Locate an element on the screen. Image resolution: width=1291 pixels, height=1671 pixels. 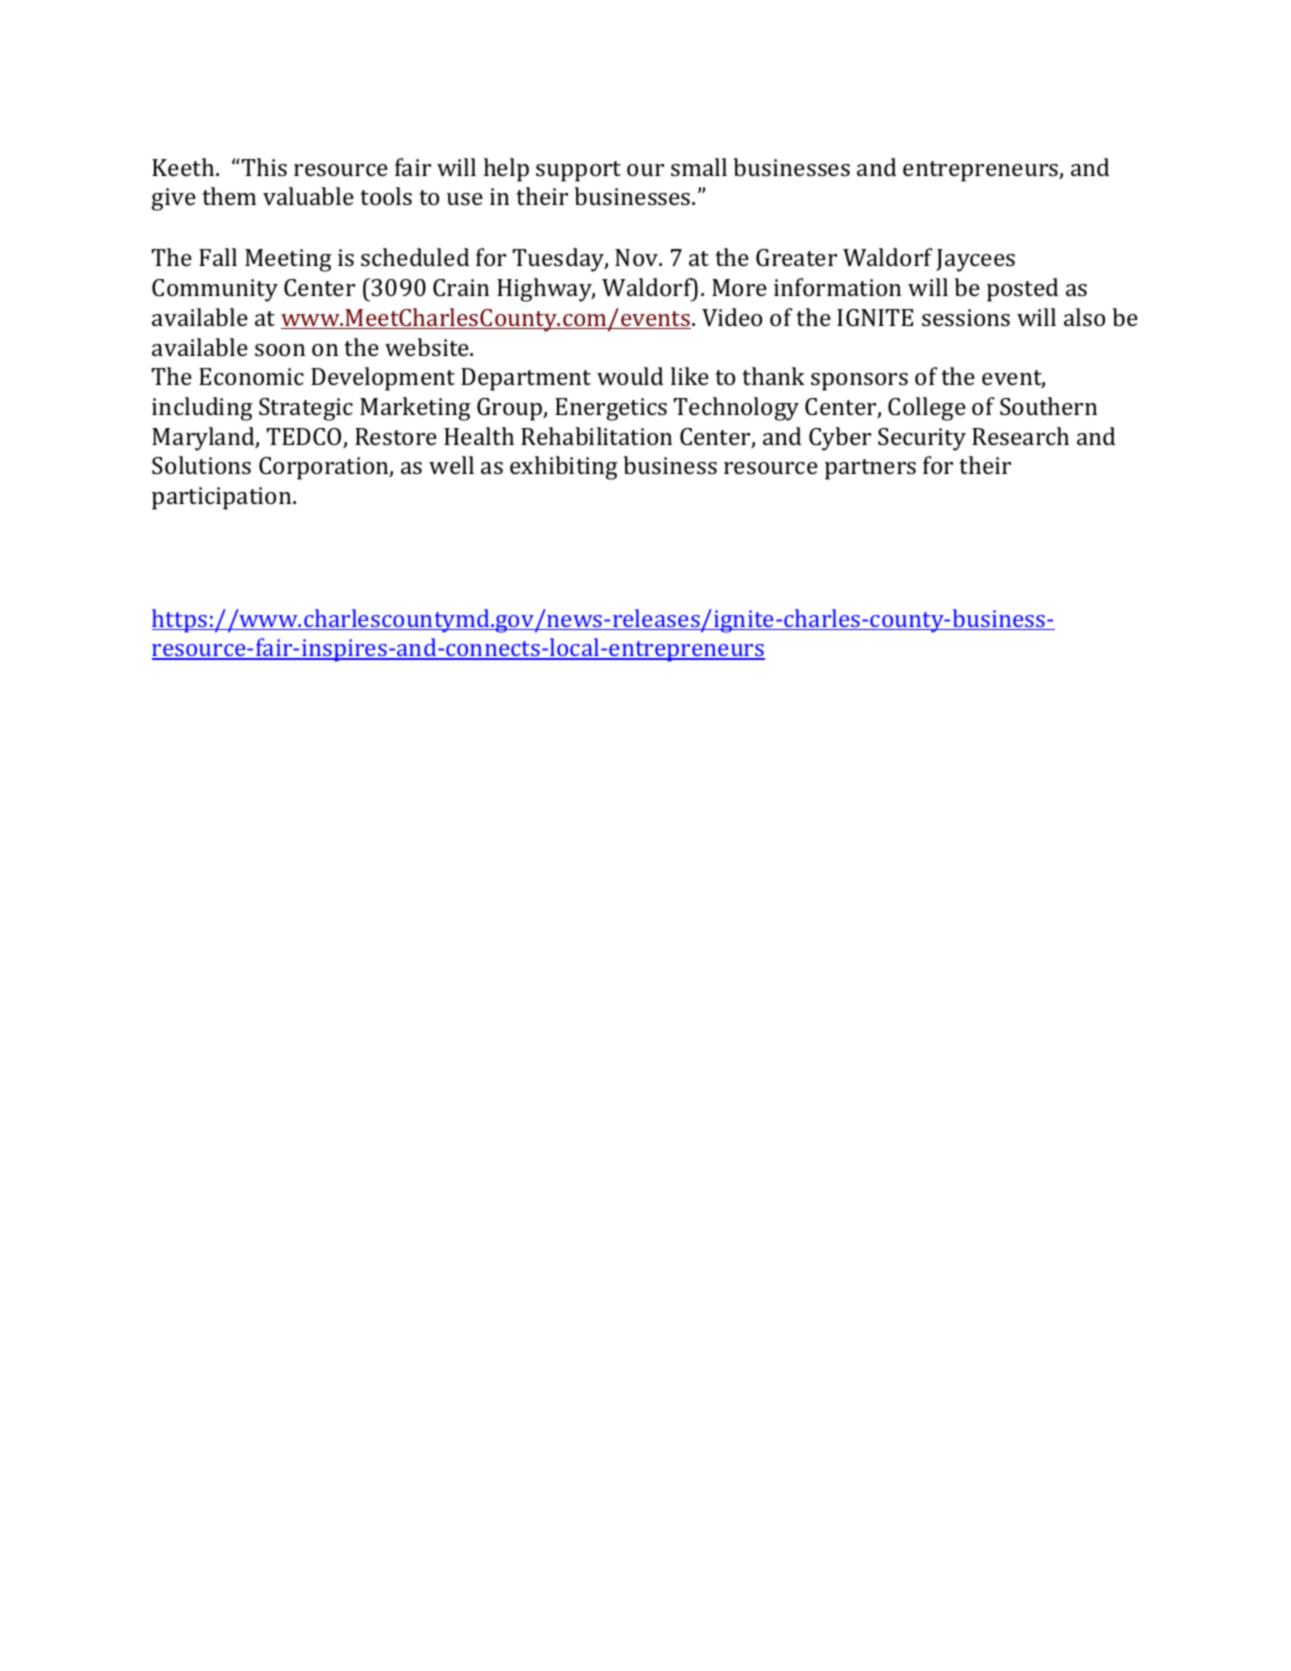
Community is located at coordinates (215, 290).
